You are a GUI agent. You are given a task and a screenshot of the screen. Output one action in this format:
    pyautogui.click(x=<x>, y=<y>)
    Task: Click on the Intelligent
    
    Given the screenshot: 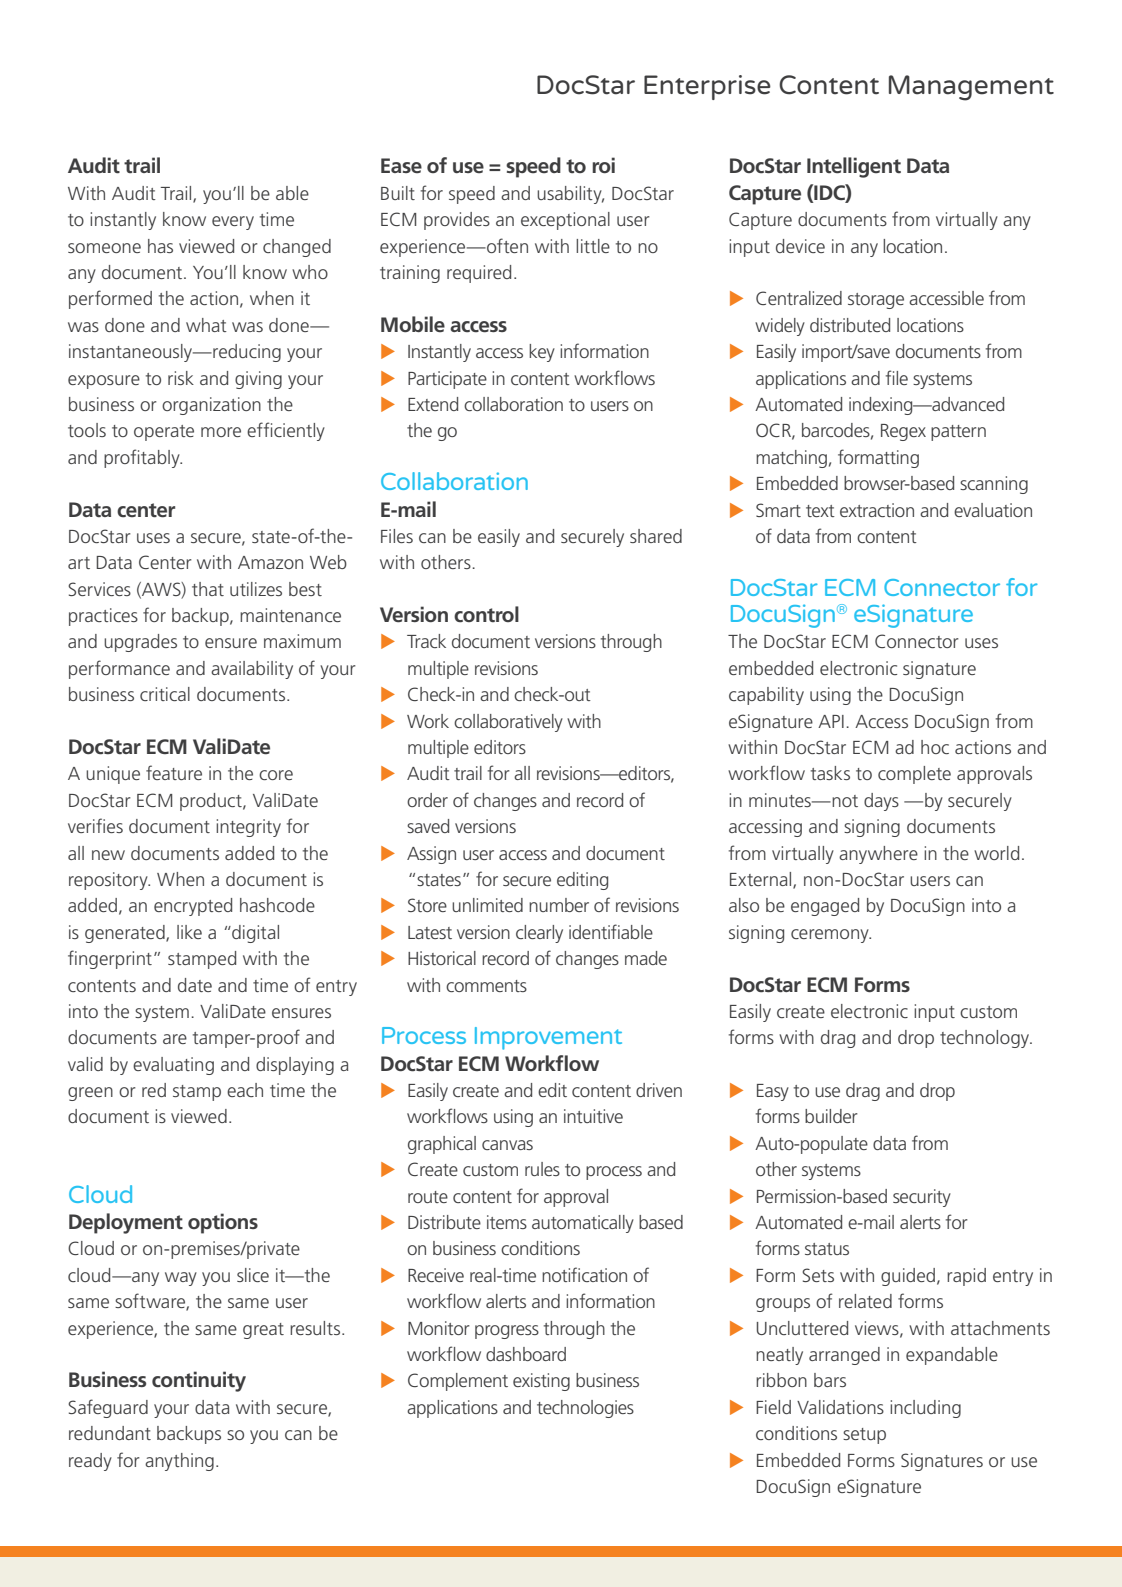 What is the action you would take?
    pyautogui.click(x=854, y=167)
